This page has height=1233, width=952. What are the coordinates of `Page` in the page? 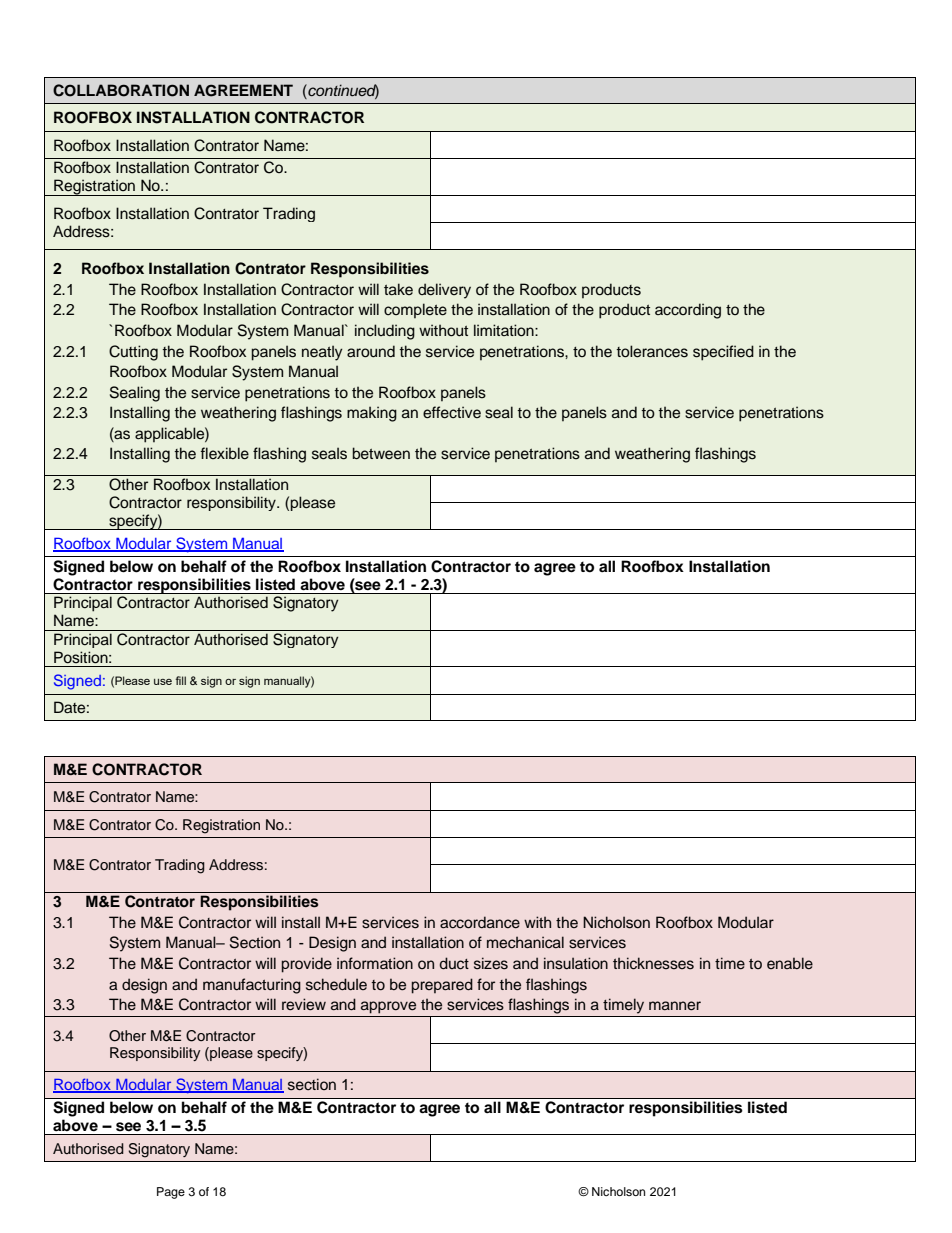 It's located at (171, 1193).
